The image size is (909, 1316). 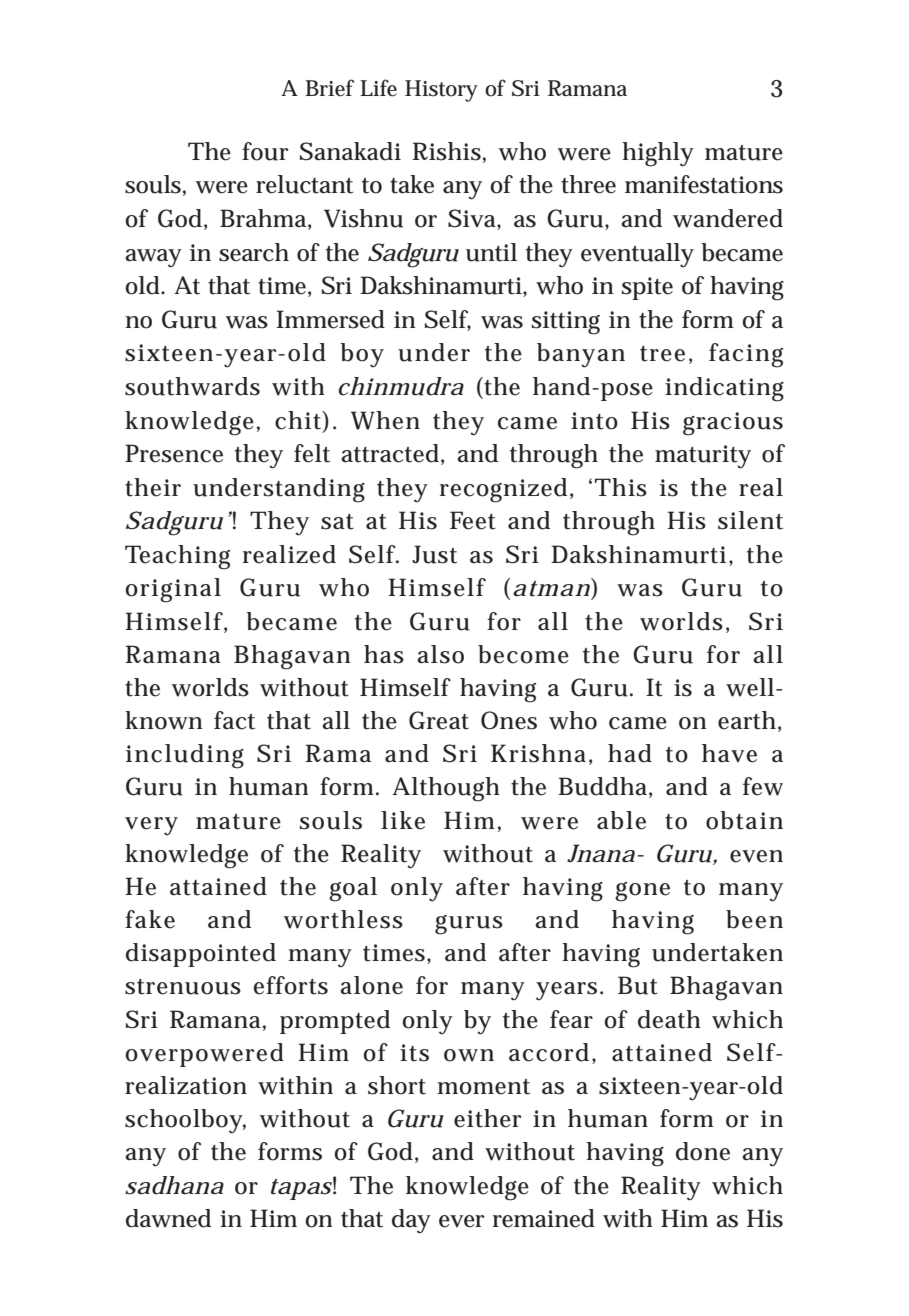 I want to click on four, so click(x=265, y=151).
